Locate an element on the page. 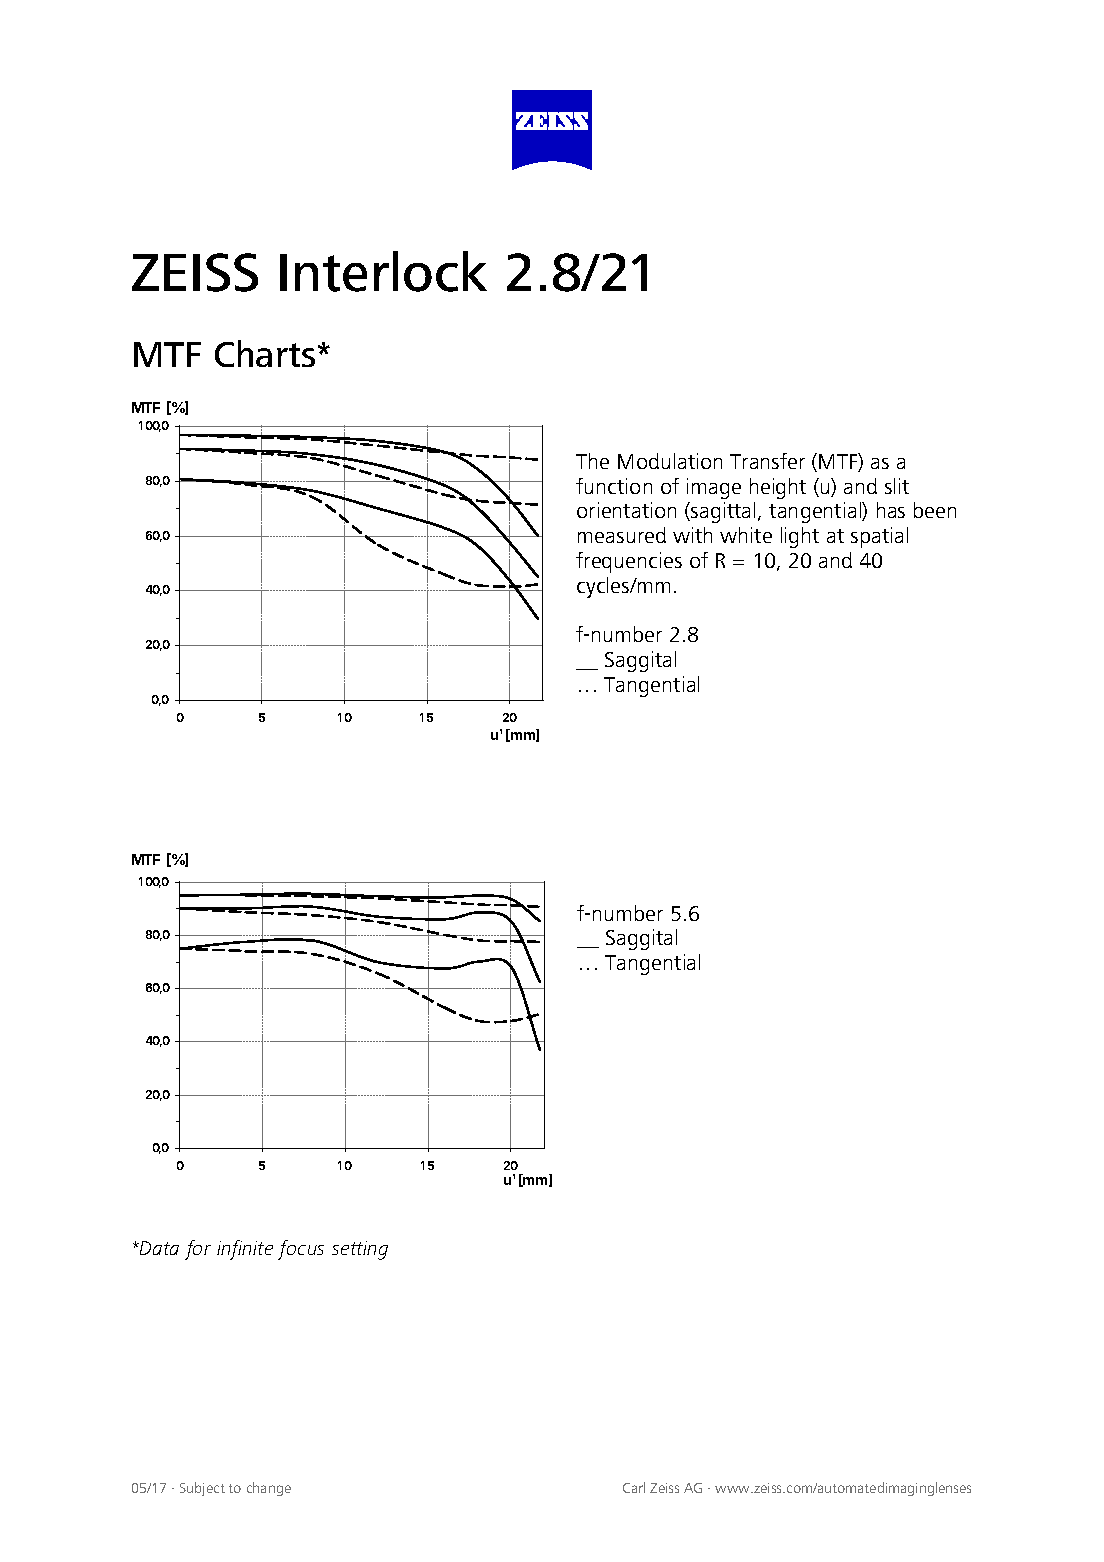 Image resolution: width=1104 pixels, height=1562 pixels. Interlock is located at coordinates (383, 271).
